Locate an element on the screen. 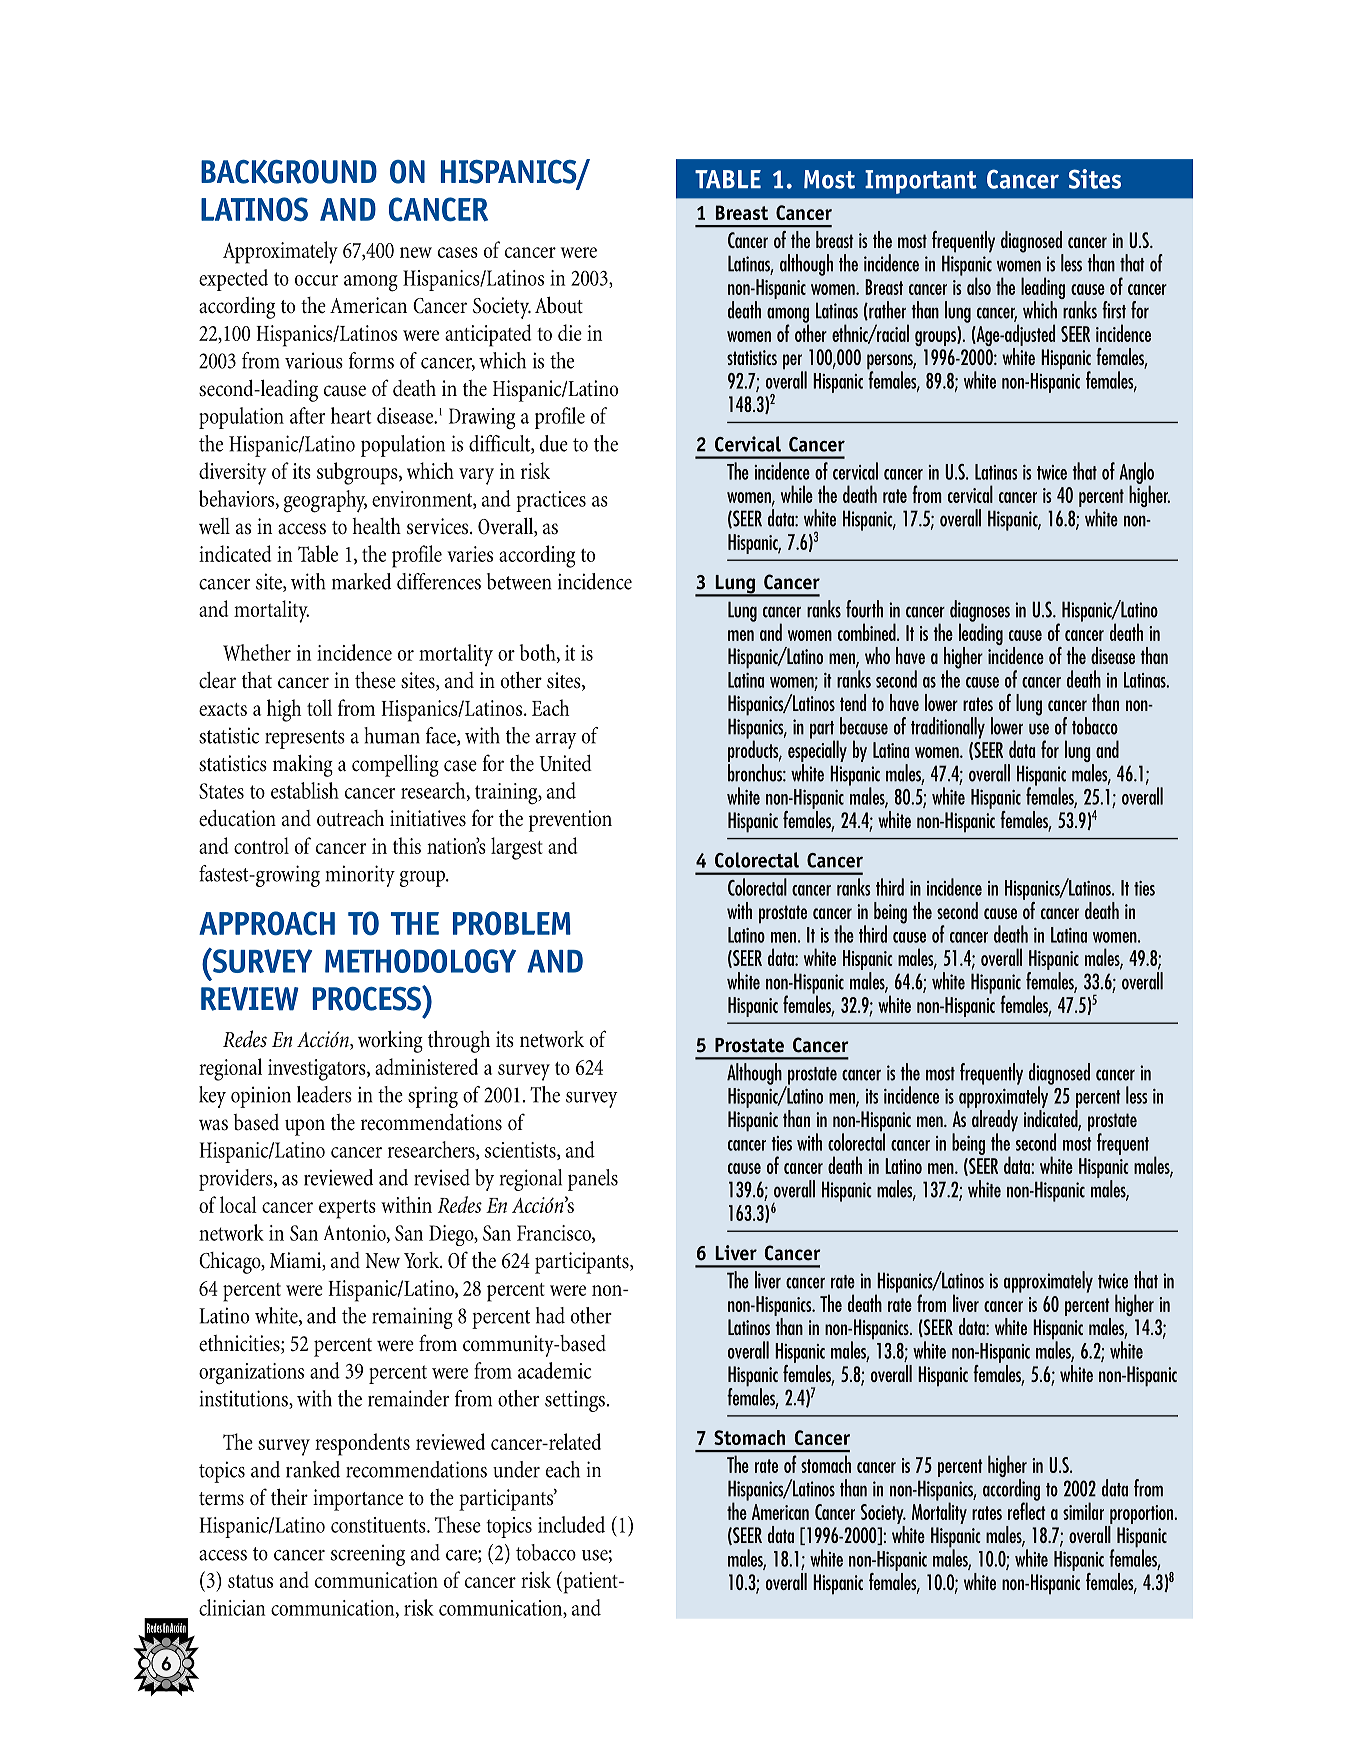  diagnoses is located at coordinates (980, 612).
